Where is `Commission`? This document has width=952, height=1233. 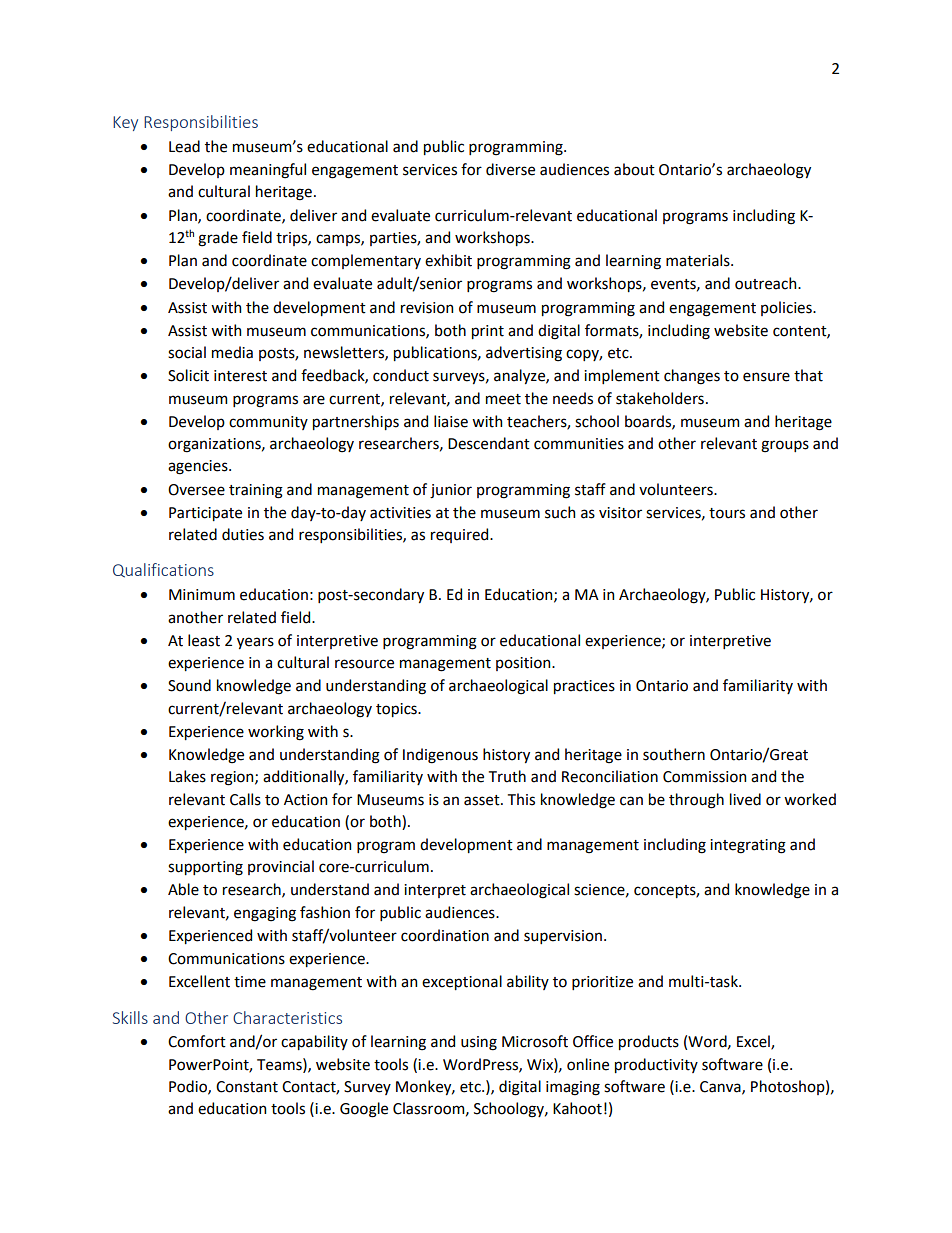
Commission is located at coordinates (704, 777).
